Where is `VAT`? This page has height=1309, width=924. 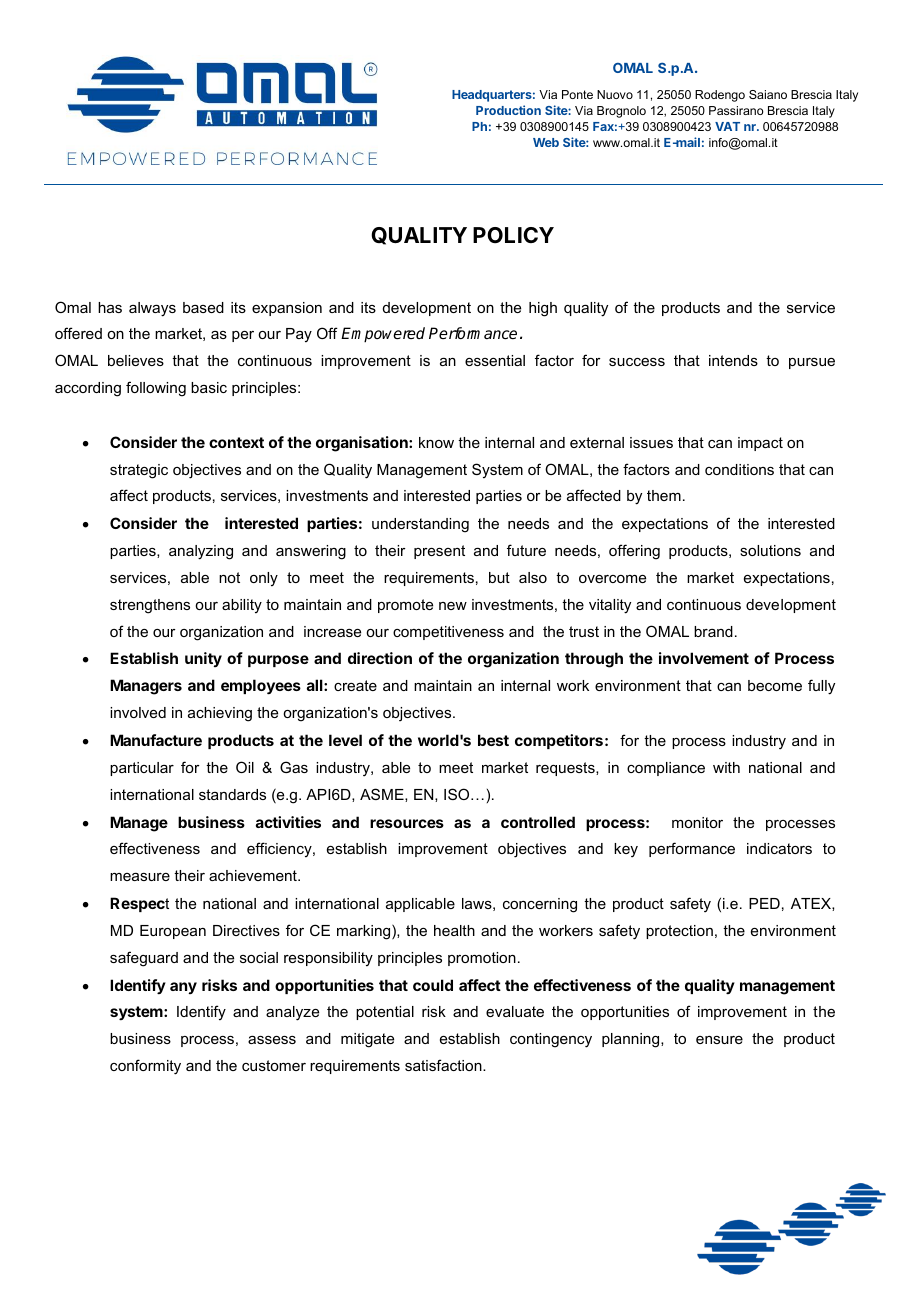
VAT is located at coordinates (727, 126).
